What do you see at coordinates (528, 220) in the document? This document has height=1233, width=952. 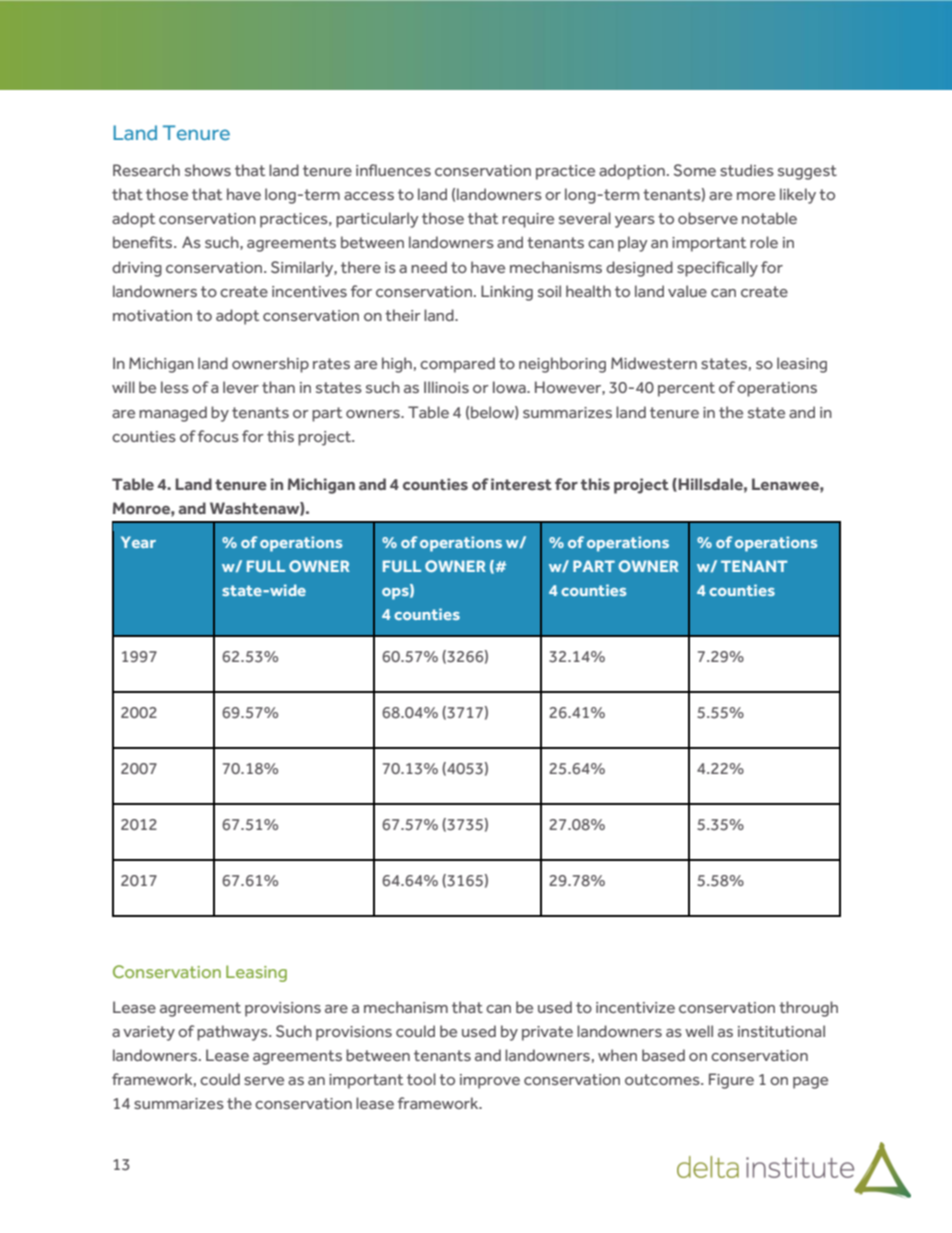 I see `require` at bounding box center [528, 220].
